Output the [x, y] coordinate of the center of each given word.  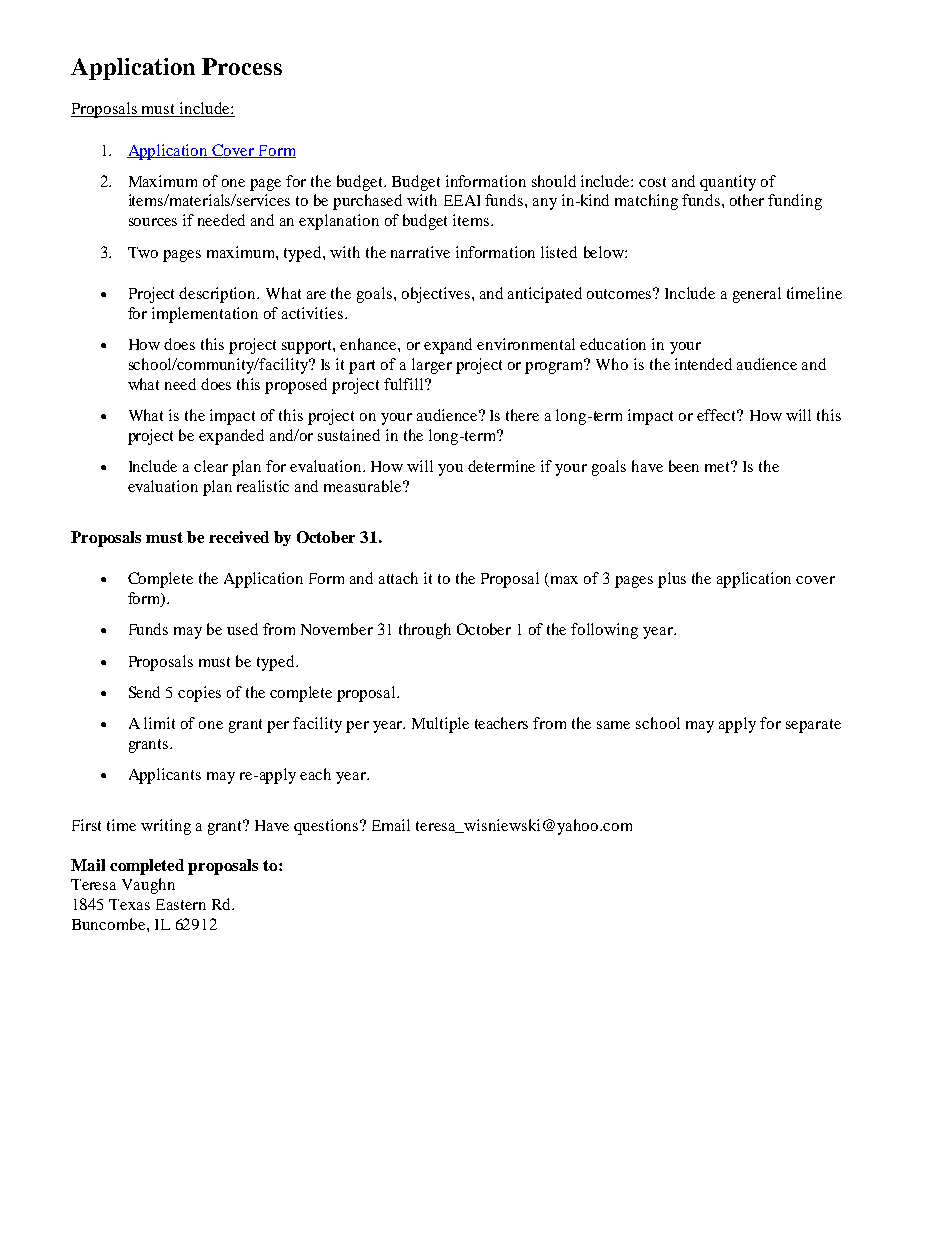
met [719, 466]
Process [242, 66]
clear [211, 466]
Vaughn [148, 886]
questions [327, 827]
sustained [349, 435]
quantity [728, 183]
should [554, 181]
